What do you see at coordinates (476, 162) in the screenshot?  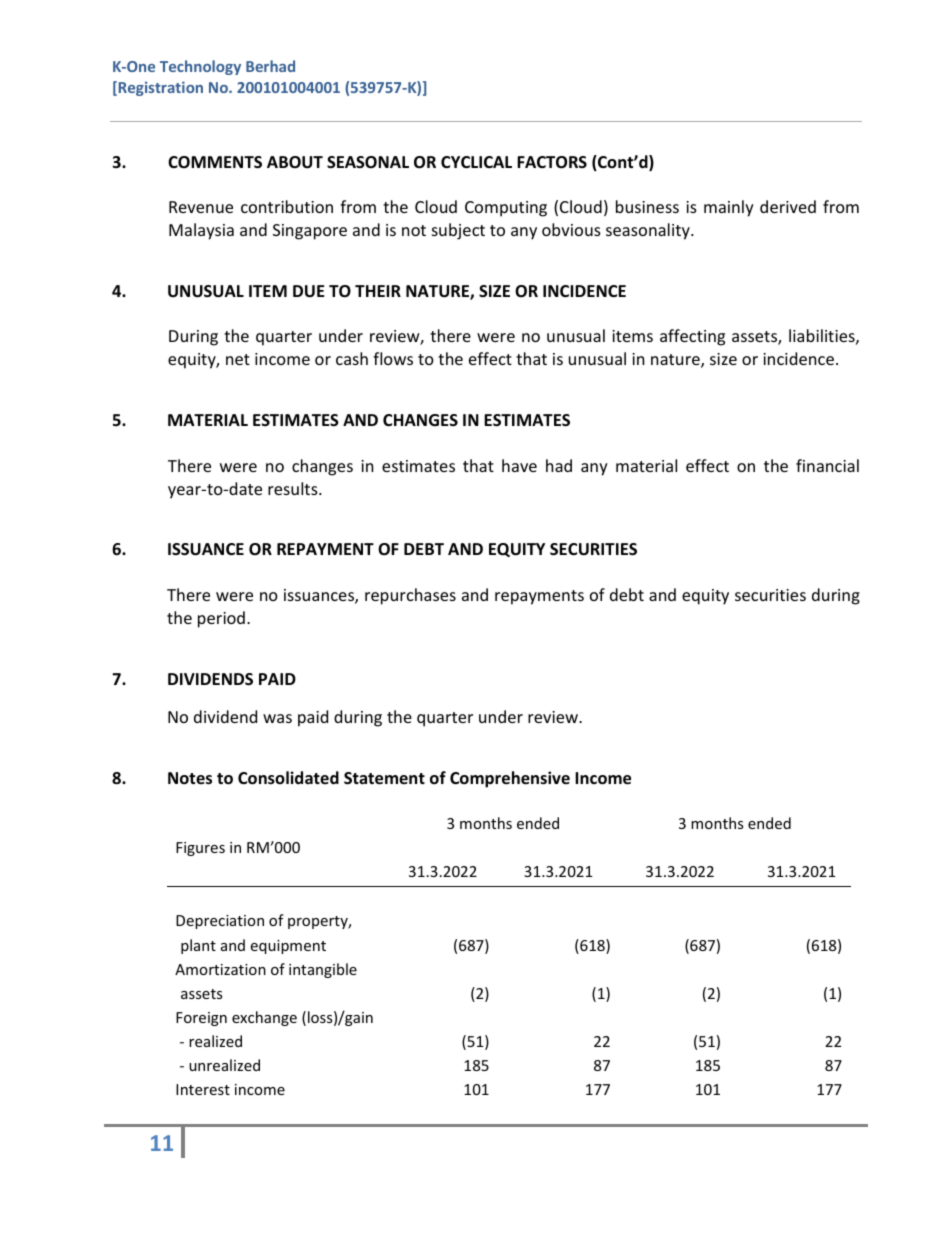 I see `CYCLICAL` at bounding box center [476, 162].
